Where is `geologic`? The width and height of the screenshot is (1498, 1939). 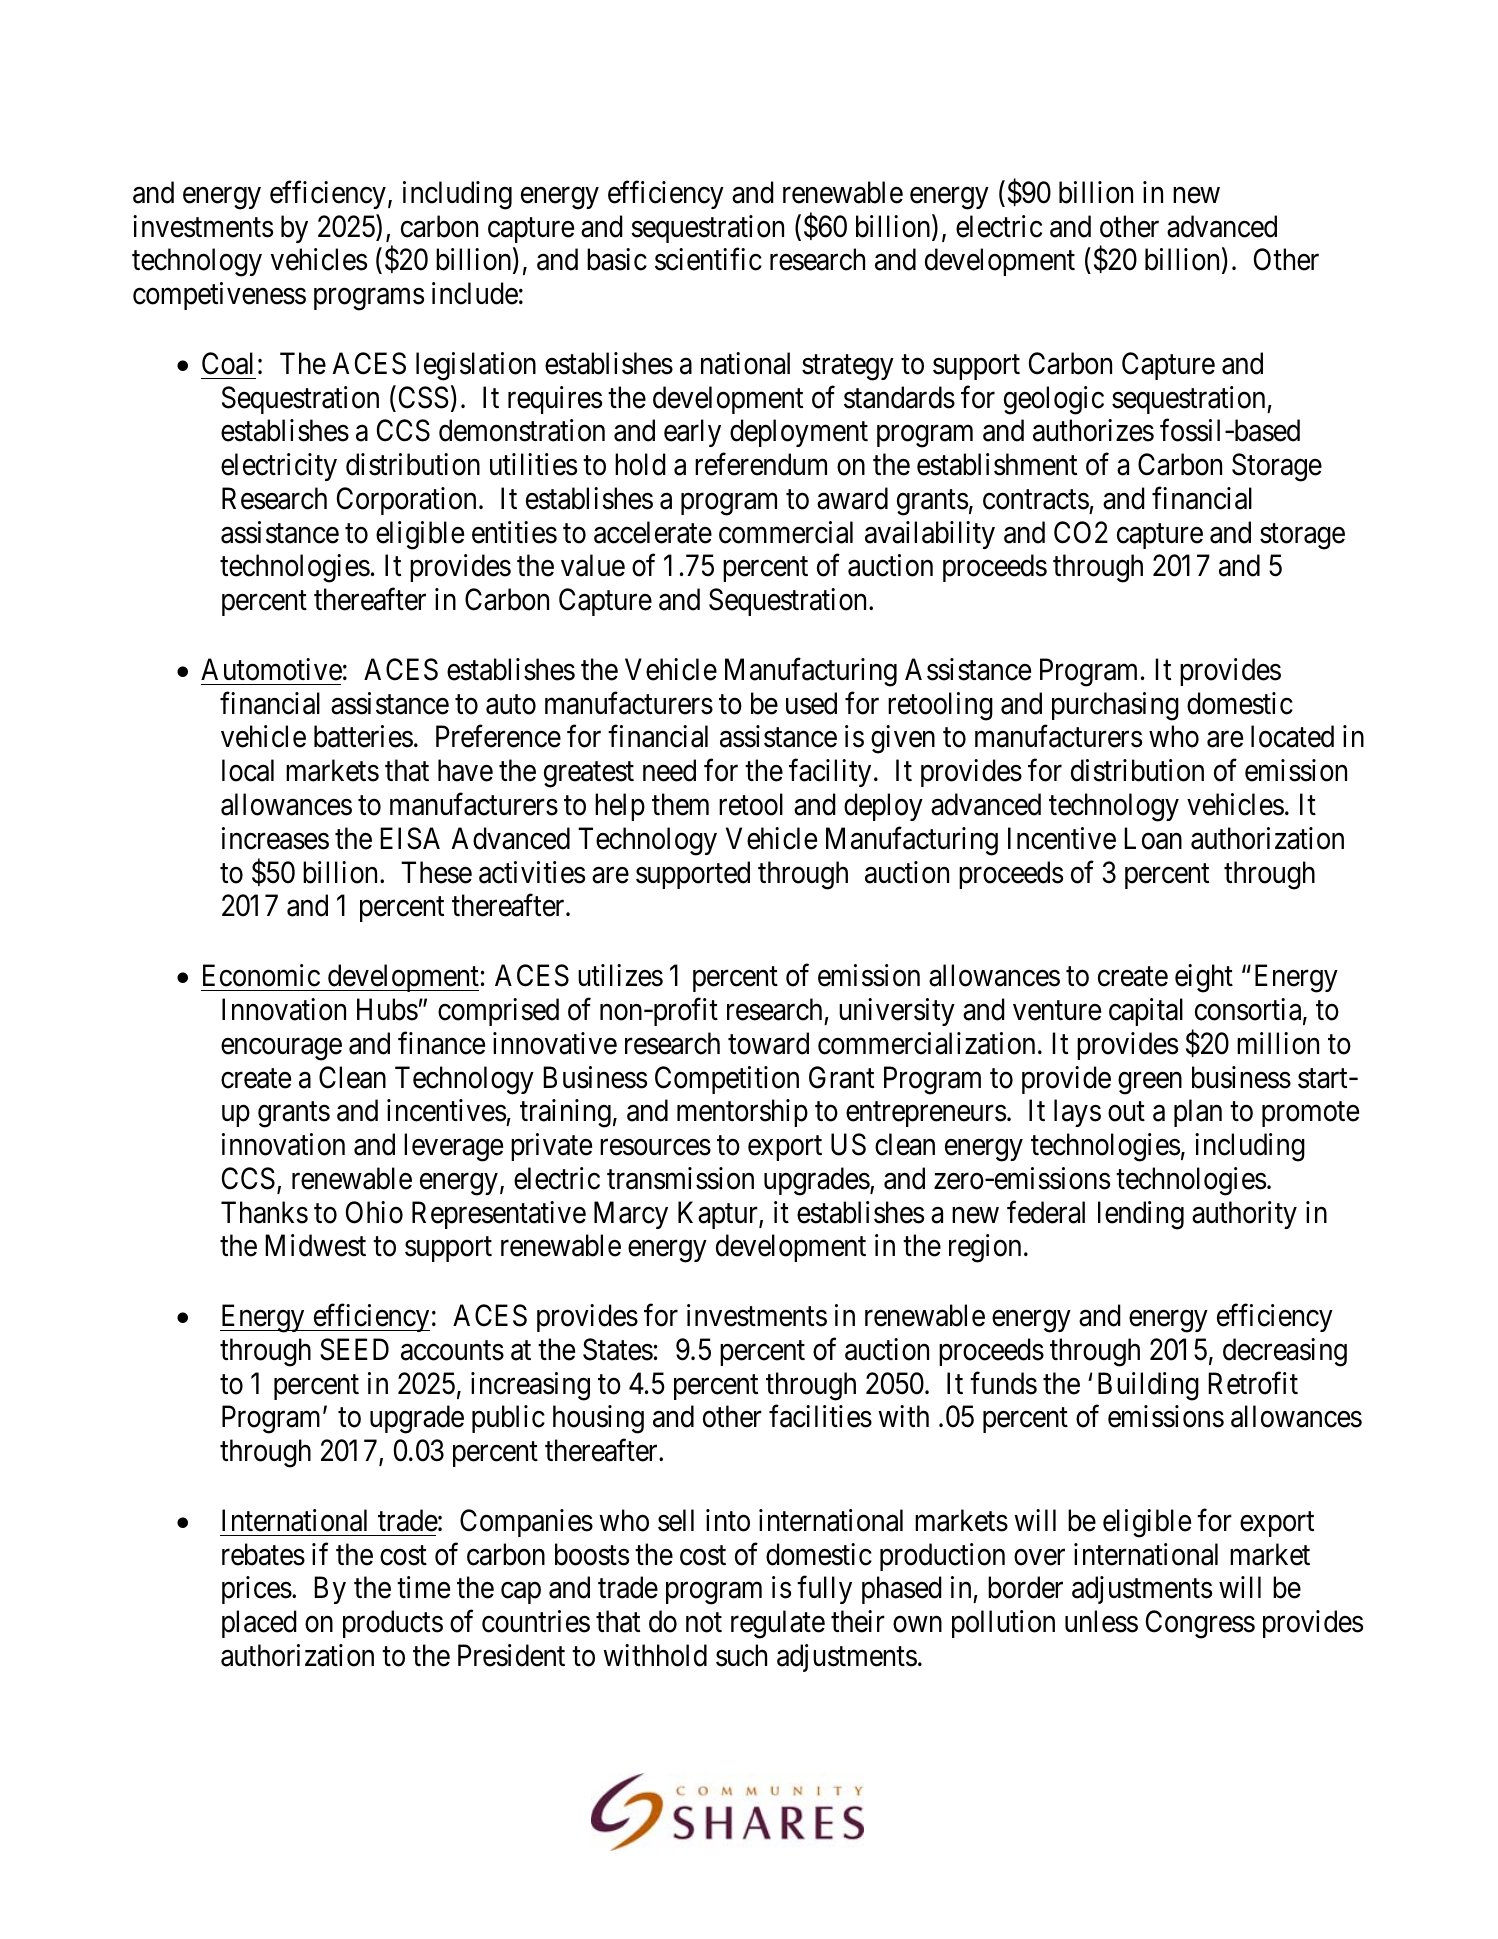 geologic is located at coordinates (1054, 400).
